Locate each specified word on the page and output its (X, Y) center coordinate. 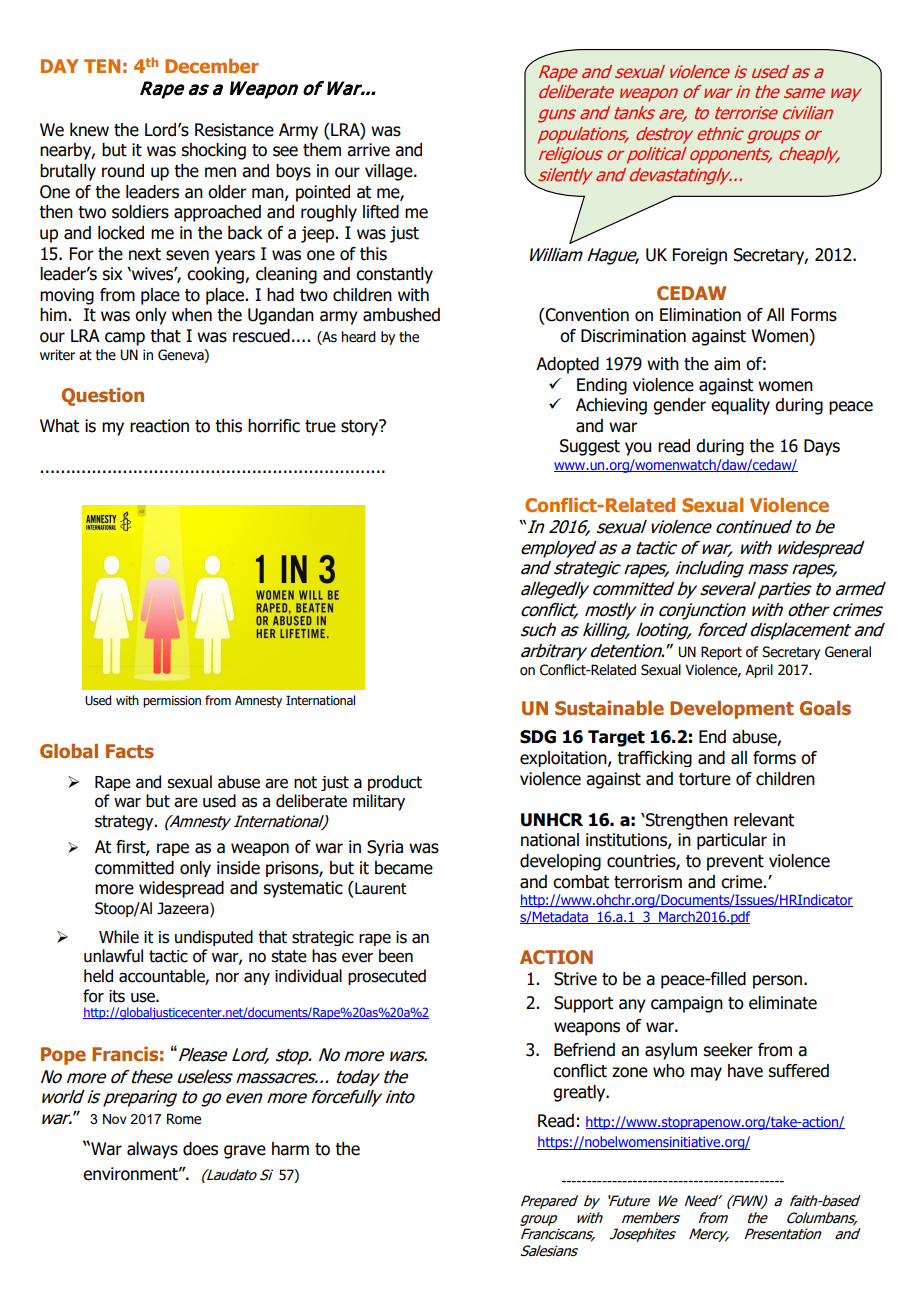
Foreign (700, 256)
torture (705, 779)
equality (740, 406)
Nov (115, 1119)
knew (89, 130)
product (395, 783)
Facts (130, 751)
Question (103, 397)
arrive (368, 150)
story (361, 427)
